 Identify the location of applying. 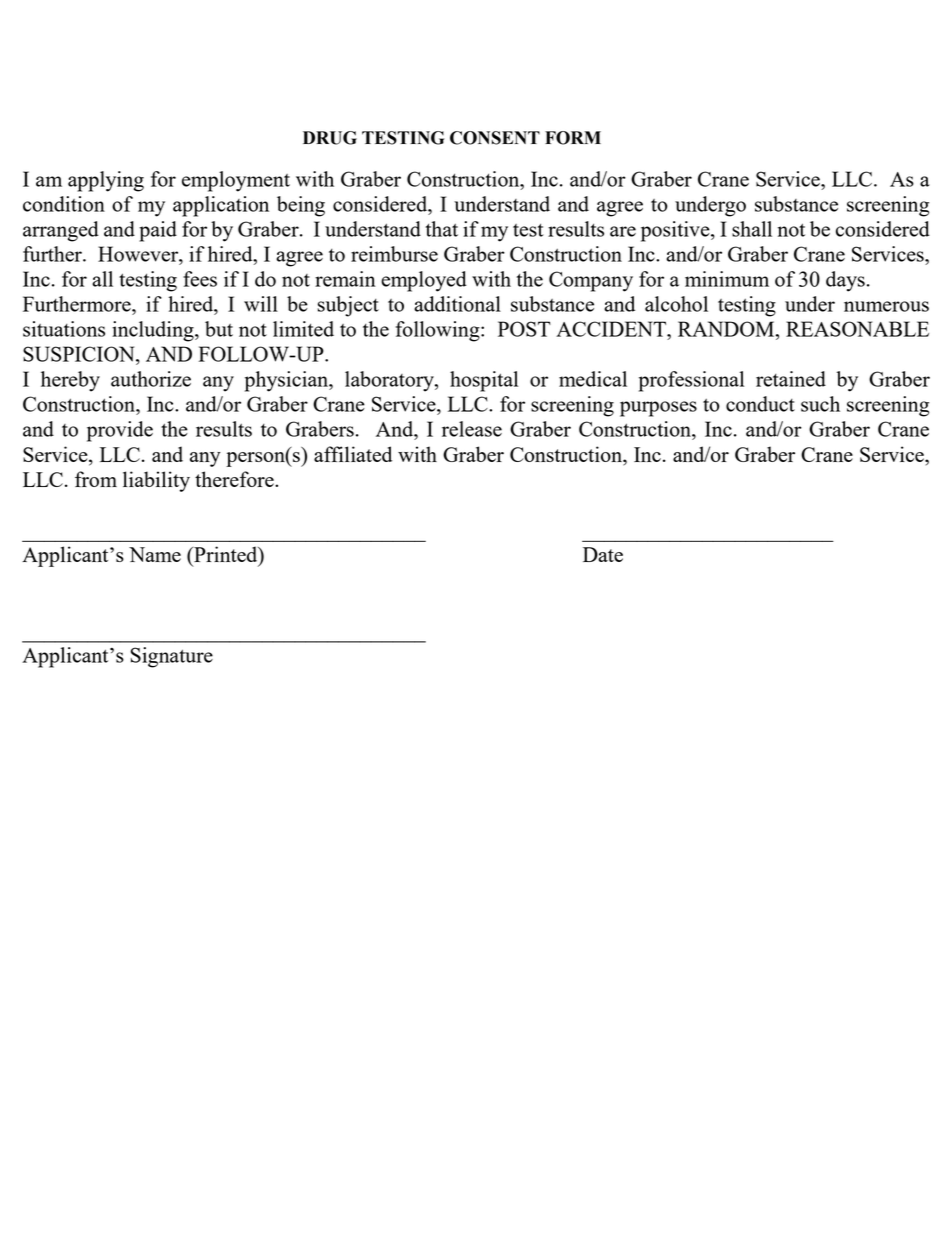
(106, 181).
